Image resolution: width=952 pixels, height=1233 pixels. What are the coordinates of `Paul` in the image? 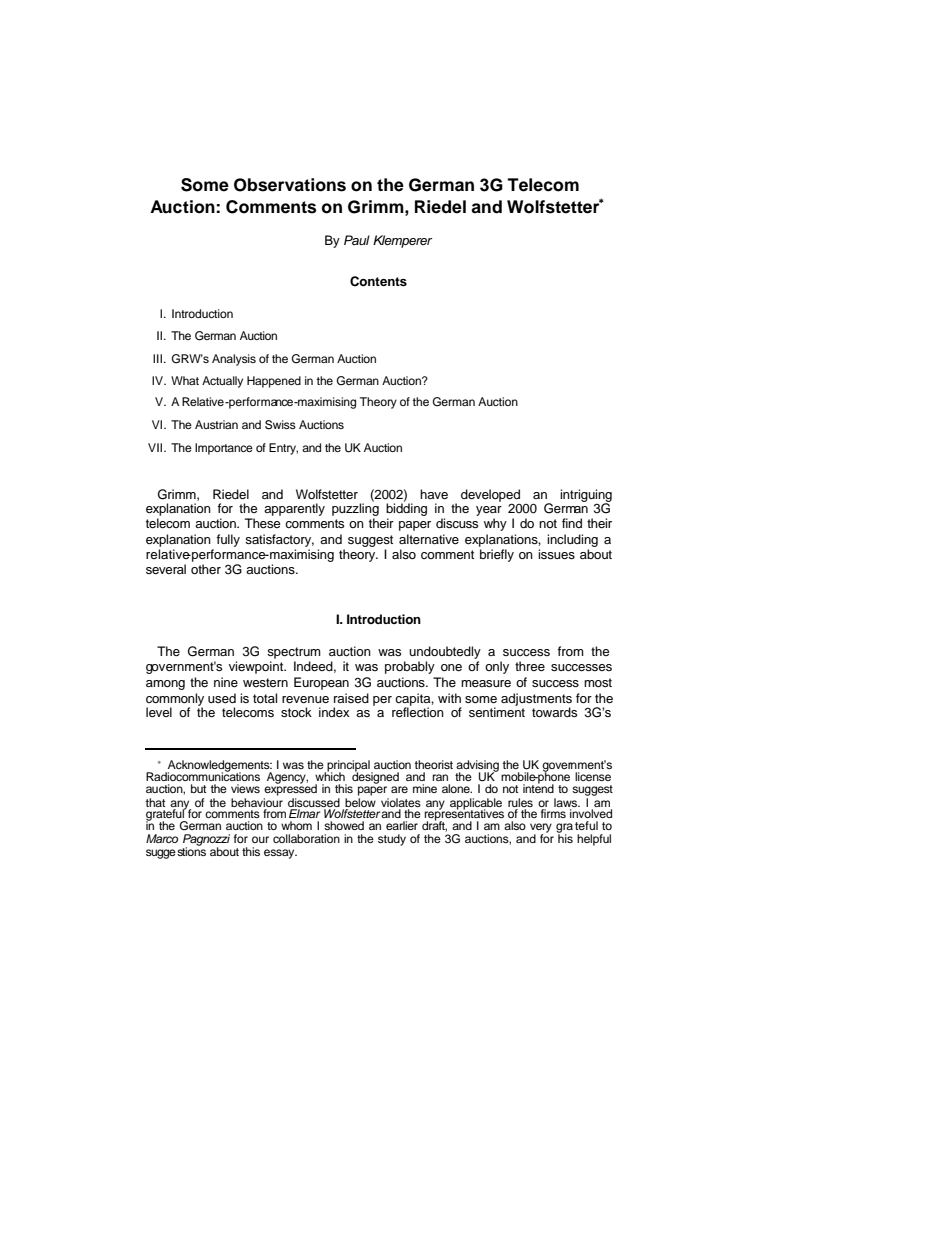 It's located at (357, 240).
